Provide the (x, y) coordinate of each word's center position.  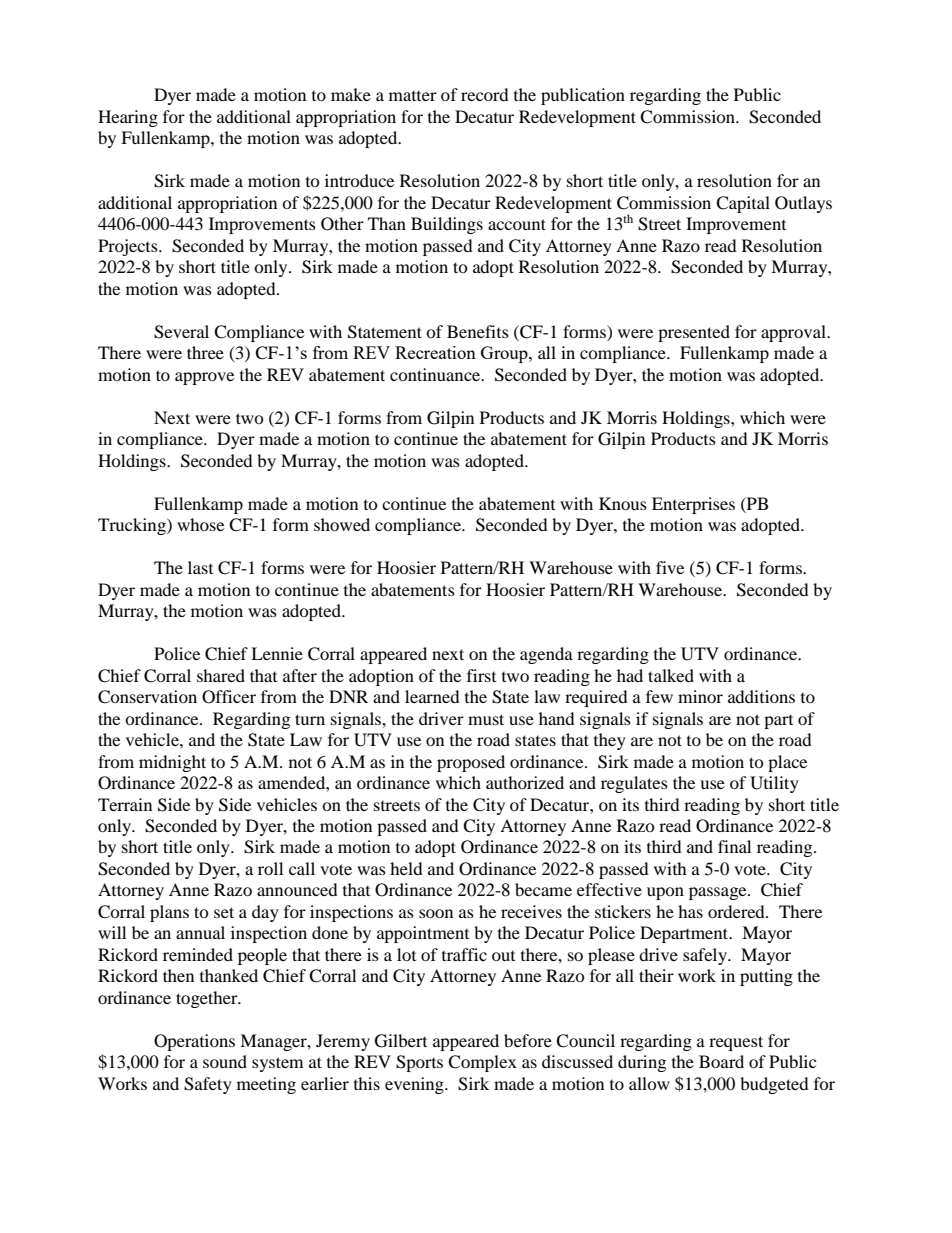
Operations (194, 1042)
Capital (743, 204)
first (481, 675)
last (200, 567)
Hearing (128, 118)
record (485, 94)
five (670, 567)
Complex (482, 1063)
